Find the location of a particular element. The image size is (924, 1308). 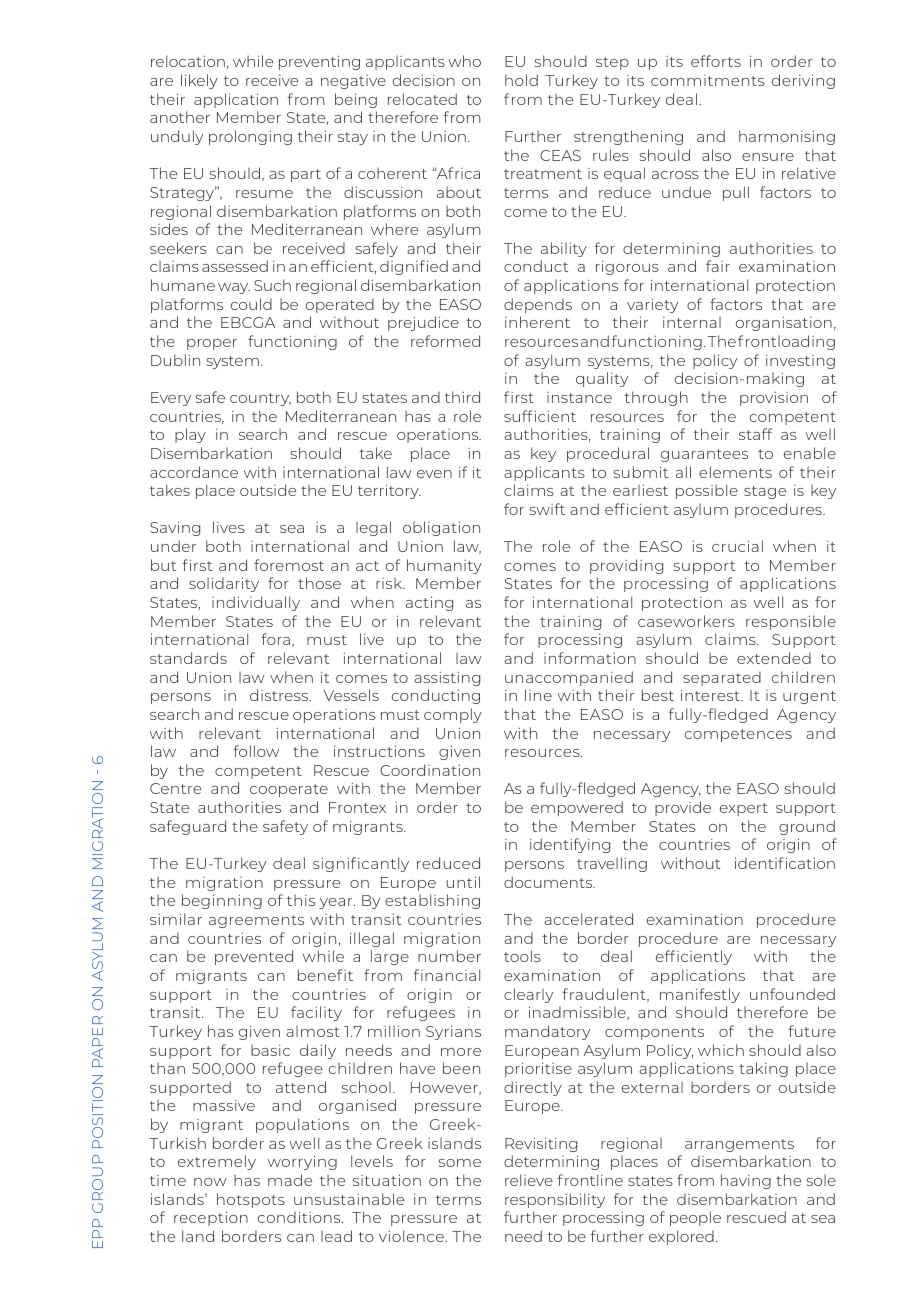

commitments is located at coordinates (708, 80).
